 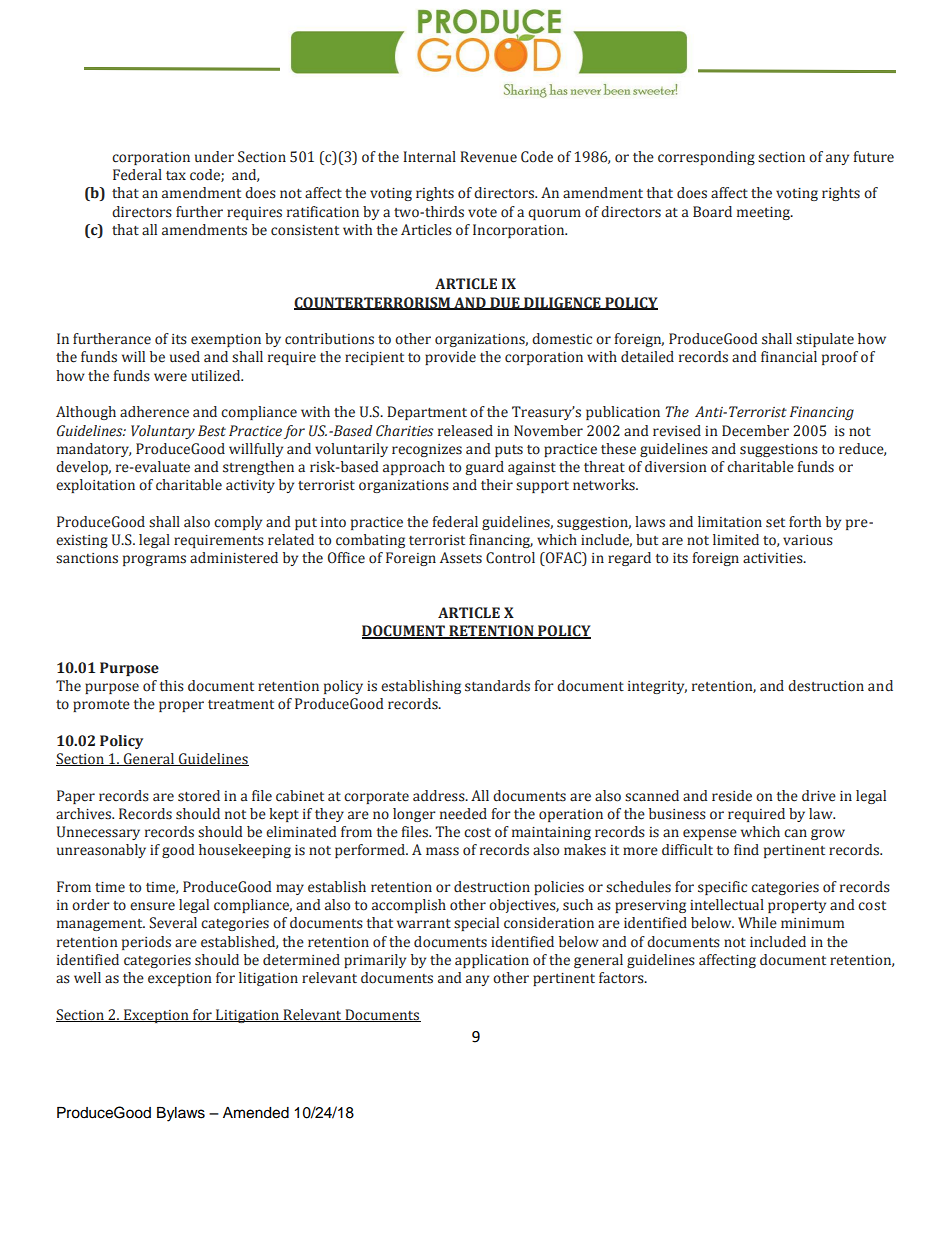 I want to click on tax, so click(x=176, y=176).
